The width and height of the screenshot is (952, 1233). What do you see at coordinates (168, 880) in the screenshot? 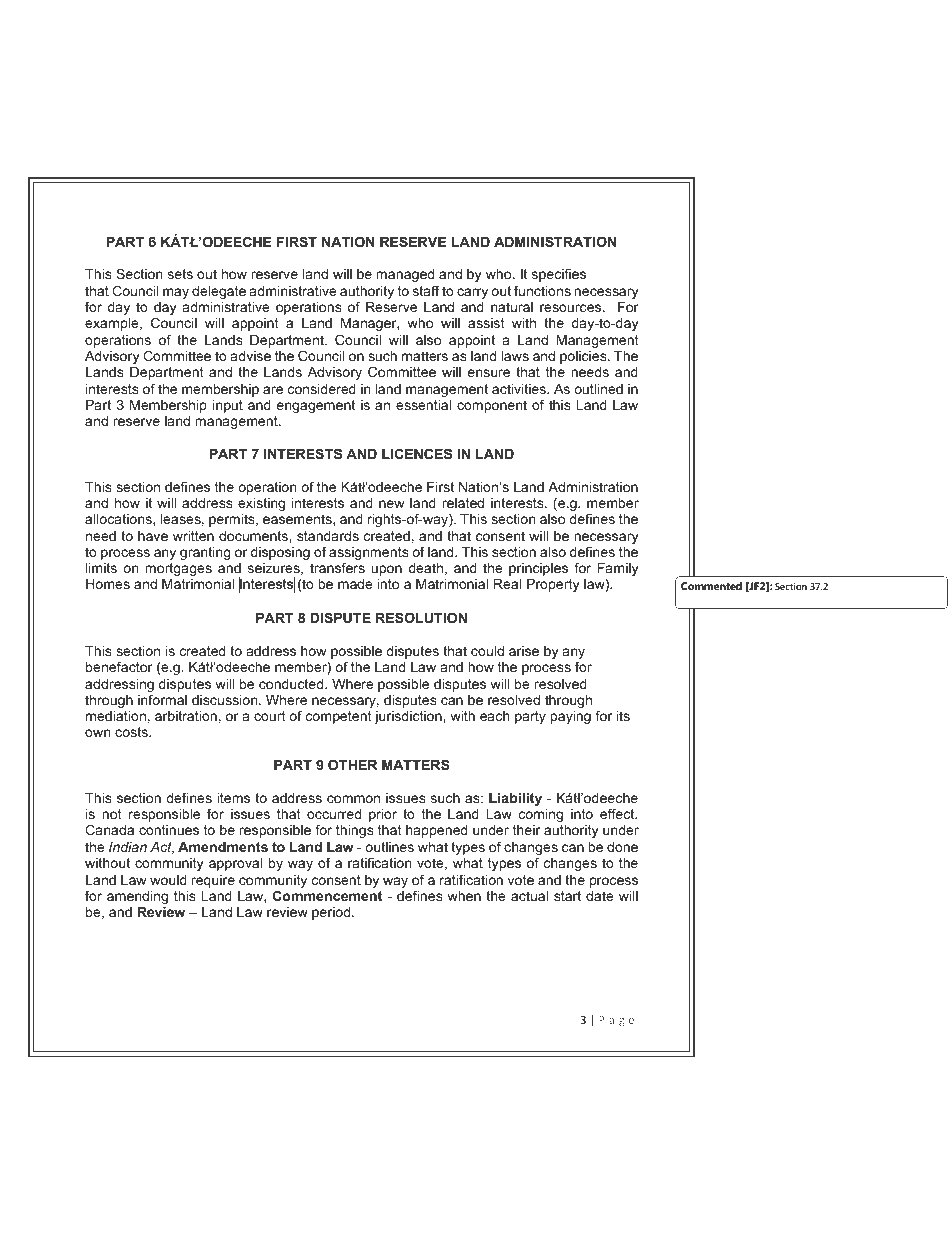
I see `would` at bounding box center [168, 880].
